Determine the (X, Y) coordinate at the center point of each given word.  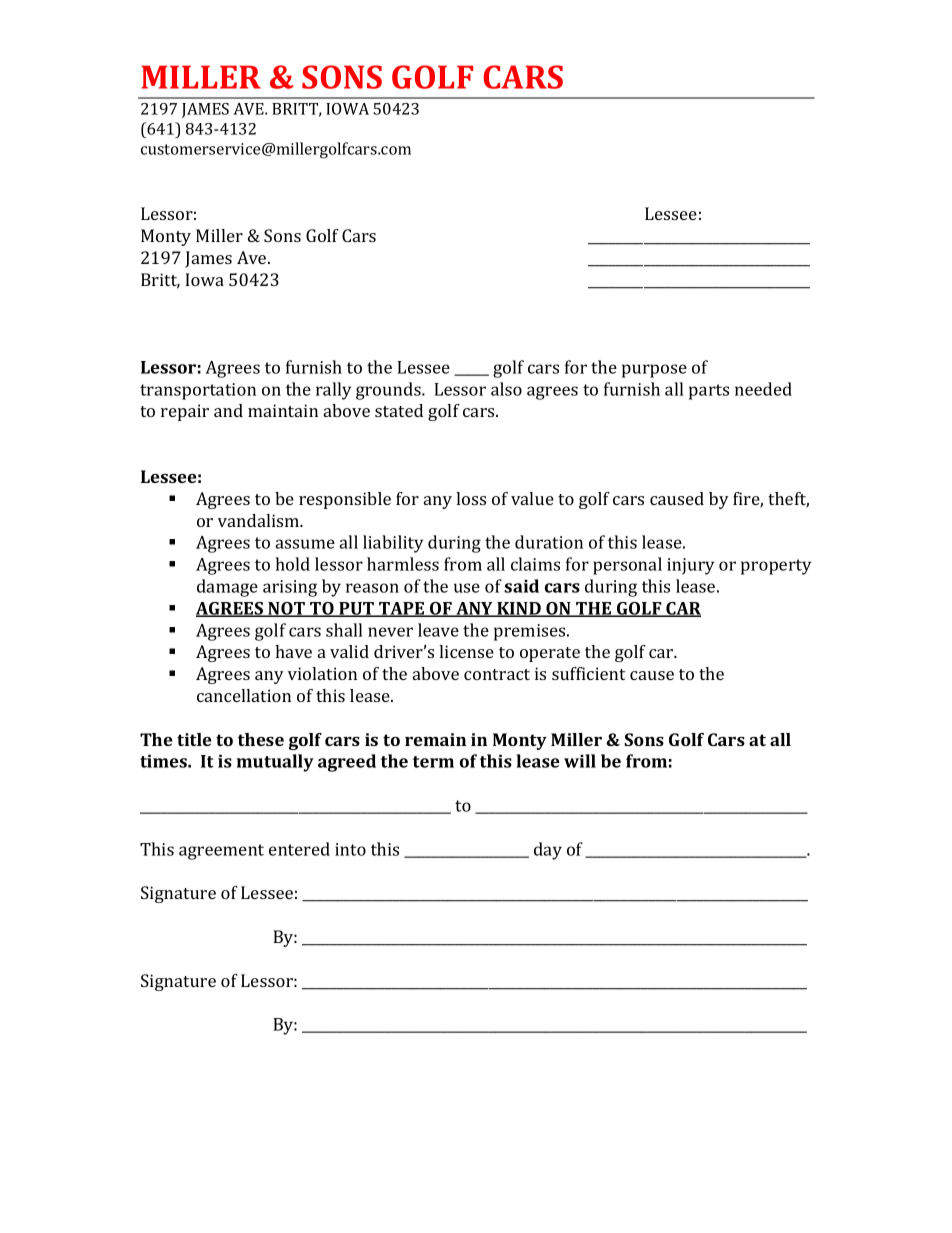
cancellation (244, 695)
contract (497, 674)
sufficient (588, 673)
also (506, 389)
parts (709, 392)
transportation (198, 391)
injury (690, 566)
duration (549, 542)
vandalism (260, 520)
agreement (221, 852)
